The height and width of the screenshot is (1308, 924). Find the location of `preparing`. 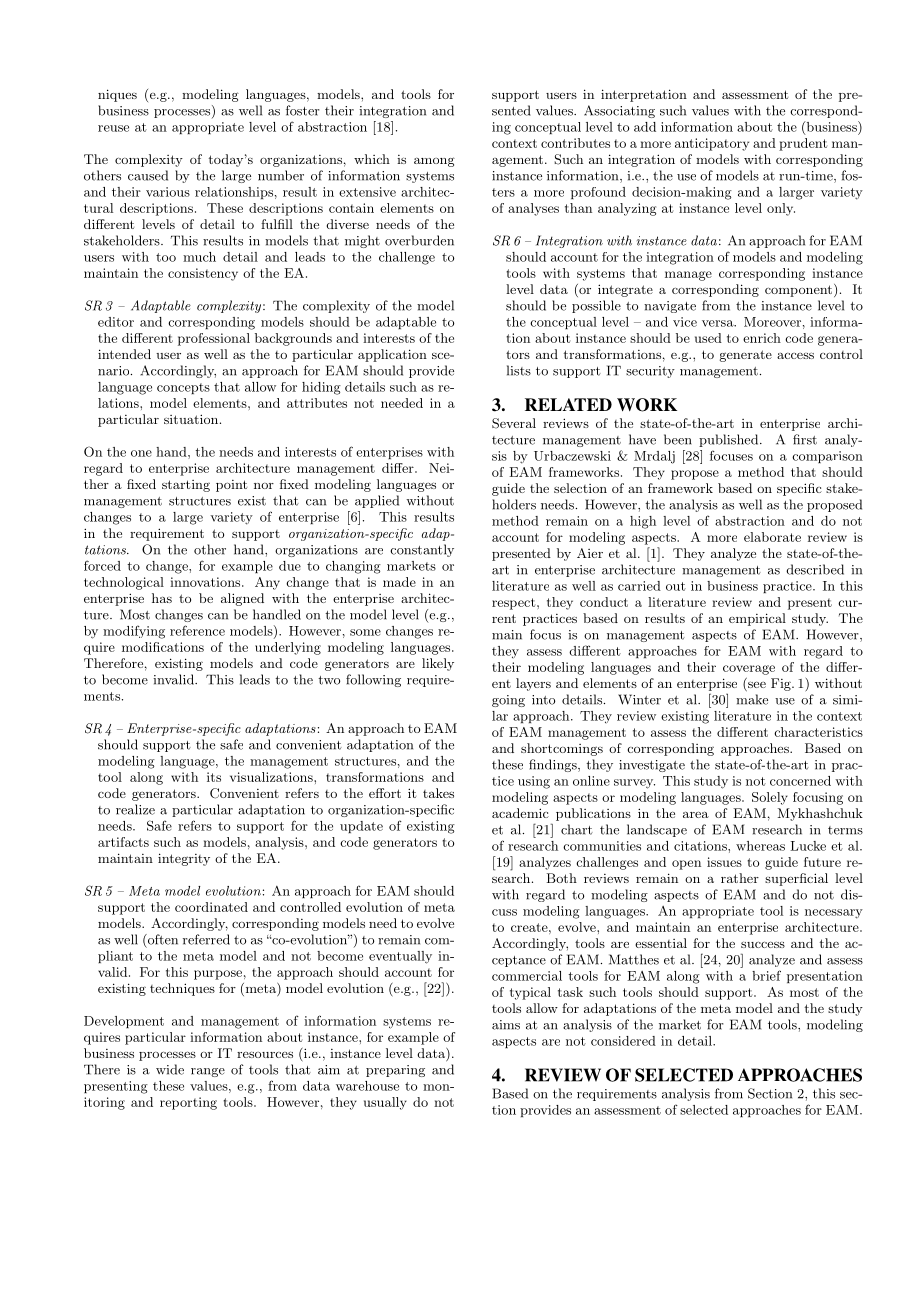

preparing is located at coordinates (395, 1071).
